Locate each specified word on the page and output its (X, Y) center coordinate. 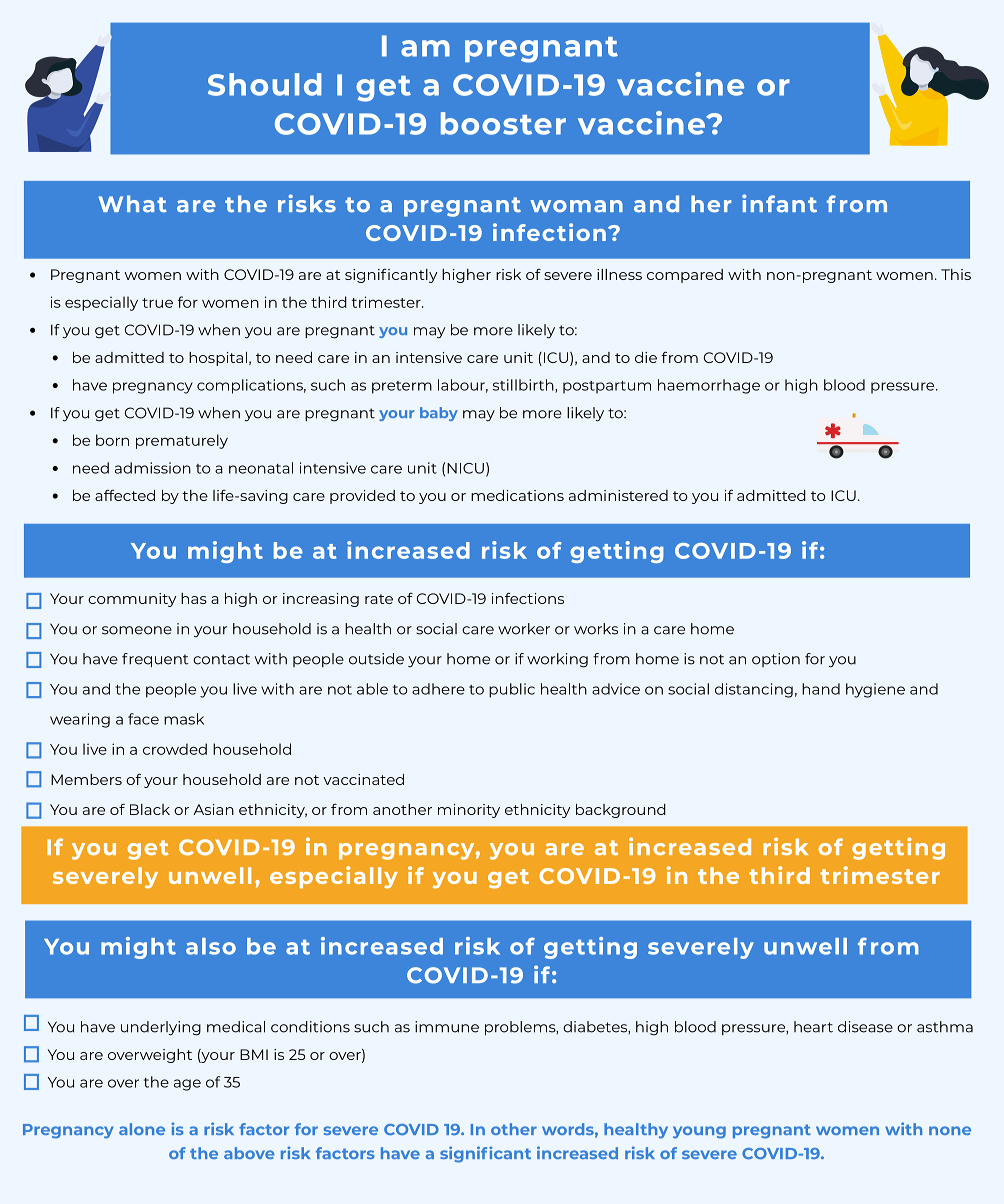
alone (142, 1129)
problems (521, 1028)
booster (503, 123)
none (950, 1130)
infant (779, 203)
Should (265, 84)
